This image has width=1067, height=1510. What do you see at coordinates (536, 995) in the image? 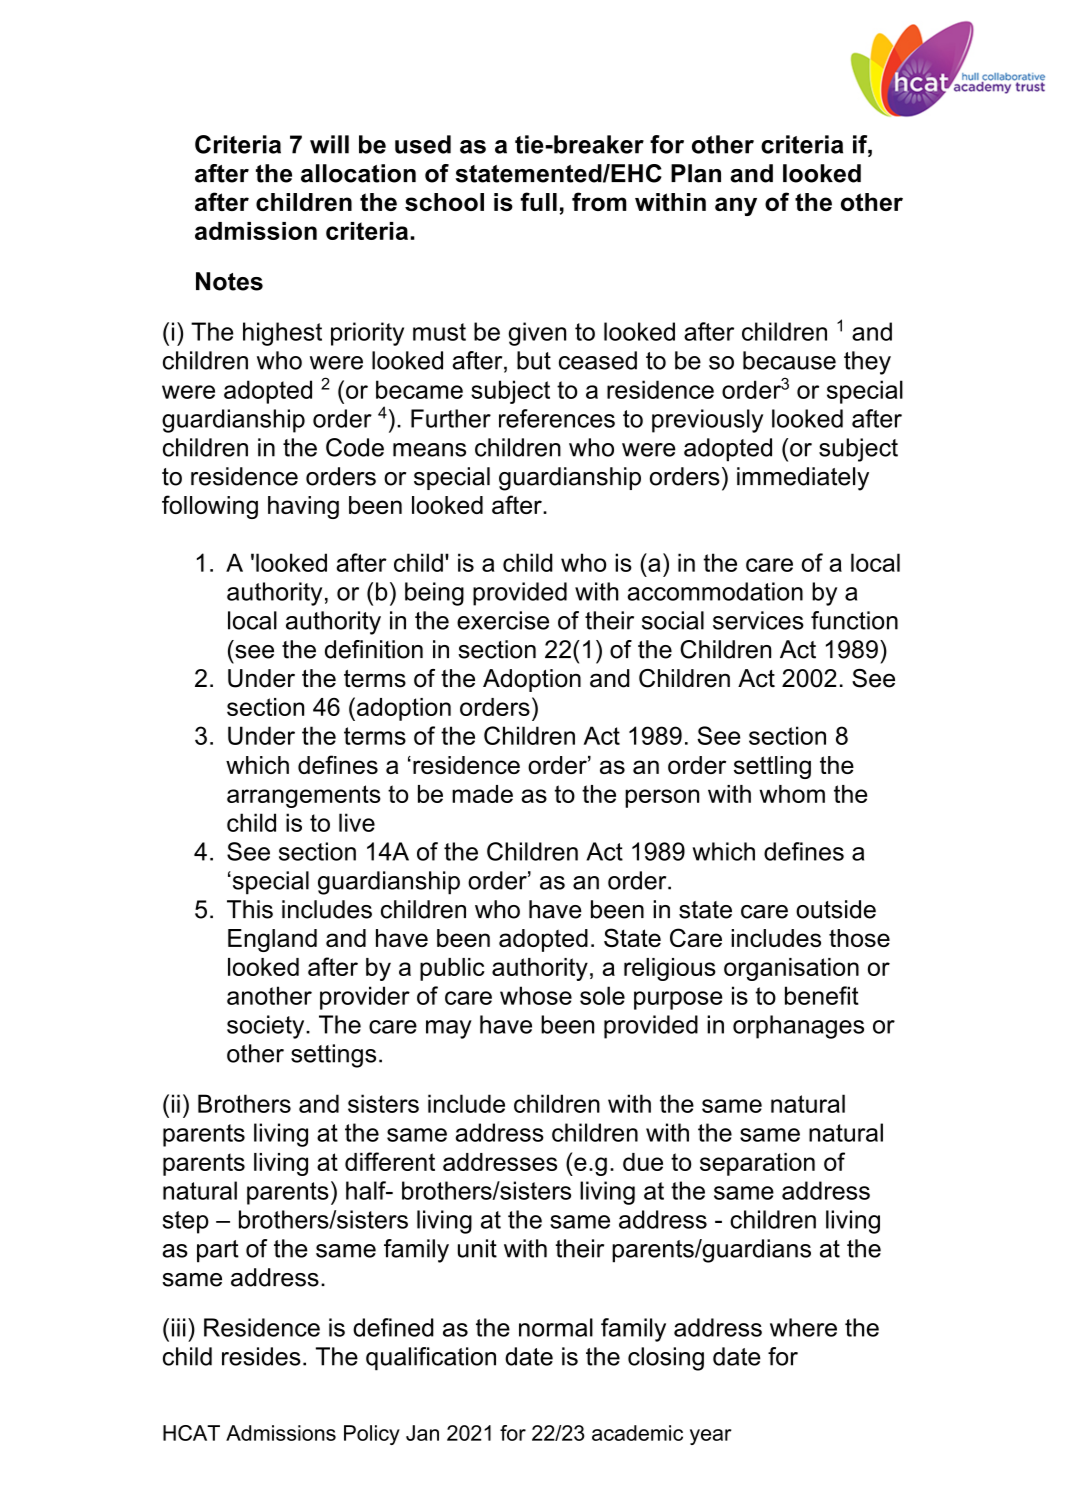
I see `whose` at bounding box center [536, 995].
